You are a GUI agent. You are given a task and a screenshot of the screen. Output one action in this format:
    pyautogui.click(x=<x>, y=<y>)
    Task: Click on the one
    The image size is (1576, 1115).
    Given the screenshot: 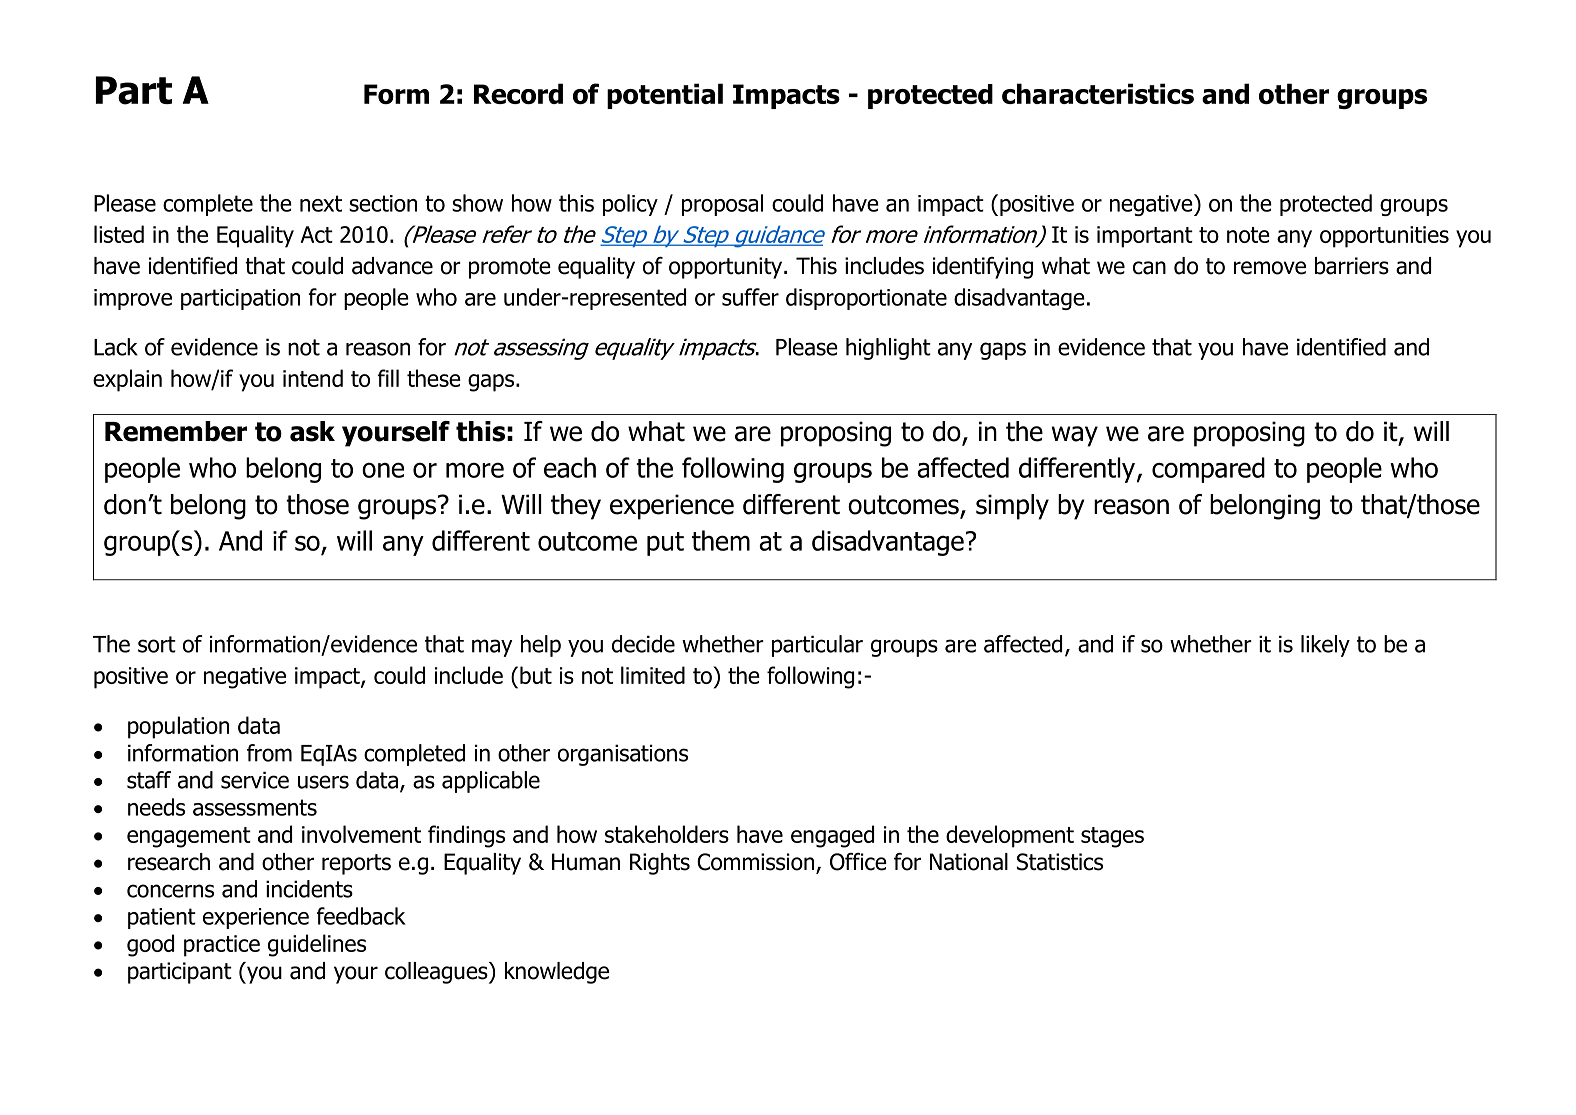 What is the action you would take?
    pyautogui.click(x=383, y=470)
